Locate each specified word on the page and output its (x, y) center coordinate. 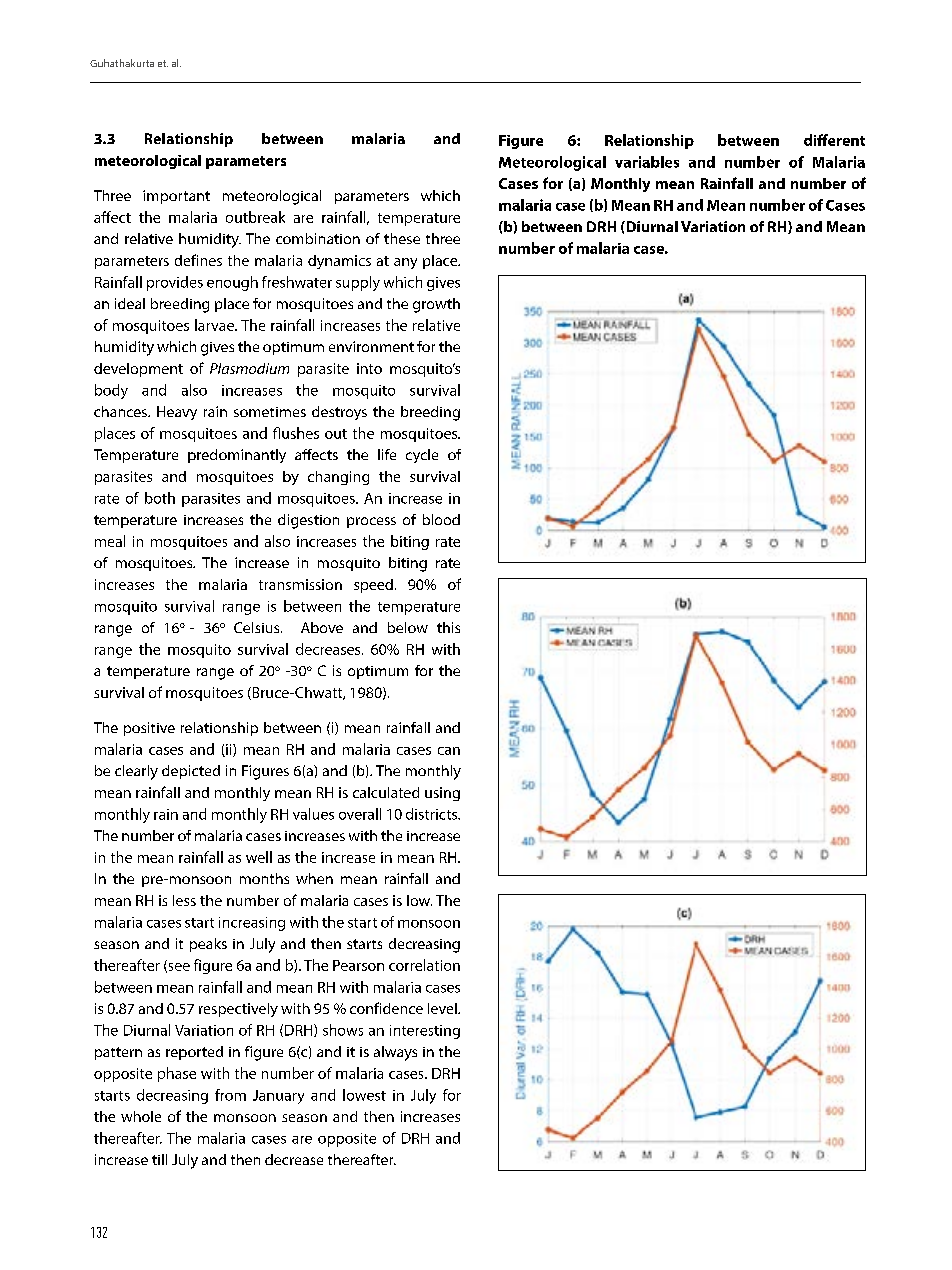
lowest (364, 1095)
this (448, 627)
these (402, 238)
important (176, 197)
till (159, 1159)
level (443, 1008)
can (449, 751)
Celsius (258, 627)
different (834, 140)
